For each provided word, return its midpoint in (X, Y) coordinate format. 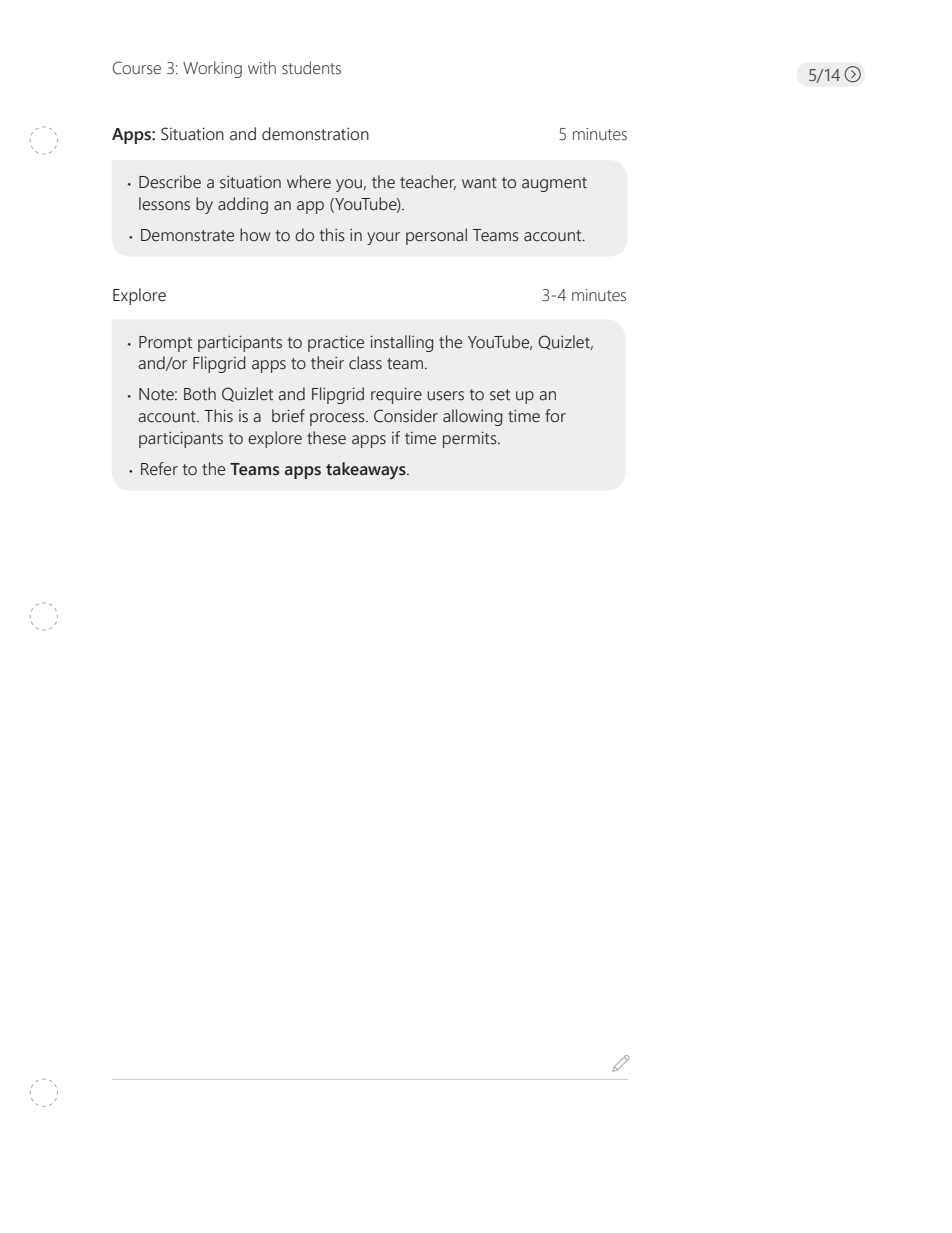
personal (436, 236)
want (479, 182)
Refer (159, 469)
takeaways (367, 470)
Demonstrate (187, 235)
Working (212, 69)
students (311, 68)
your (383, 238)
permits (471, 440)
